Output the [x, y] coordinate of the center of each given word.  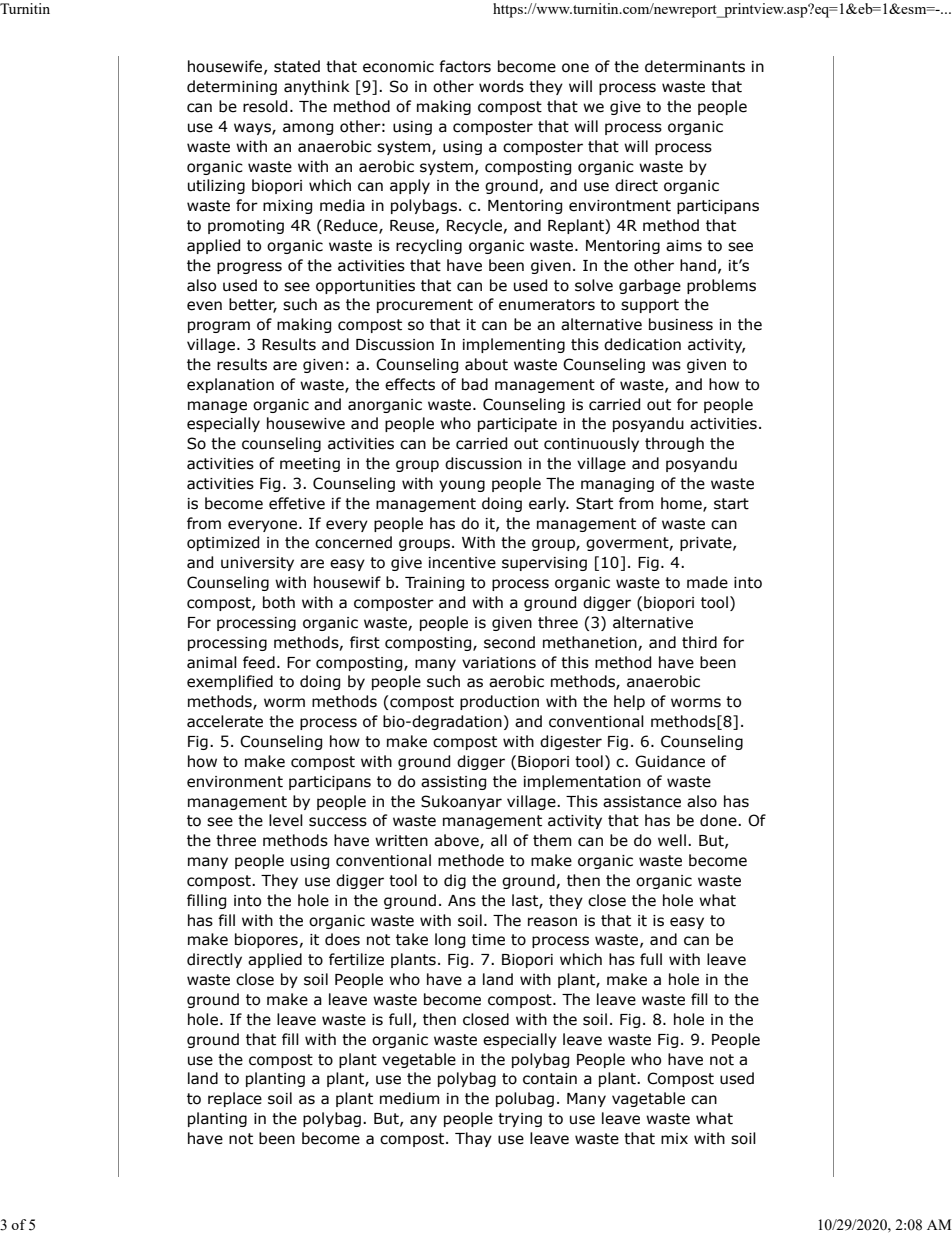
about [486, 364]
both [279, 602]
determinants [695, 66]
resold [265, 106]
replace [235, 1099]
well [672, 840]
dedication [642, 344]
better [253, 305]
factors [465, 66]
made [707, 582]
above [457, 841]
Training [434, 584]
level [286, 820]
